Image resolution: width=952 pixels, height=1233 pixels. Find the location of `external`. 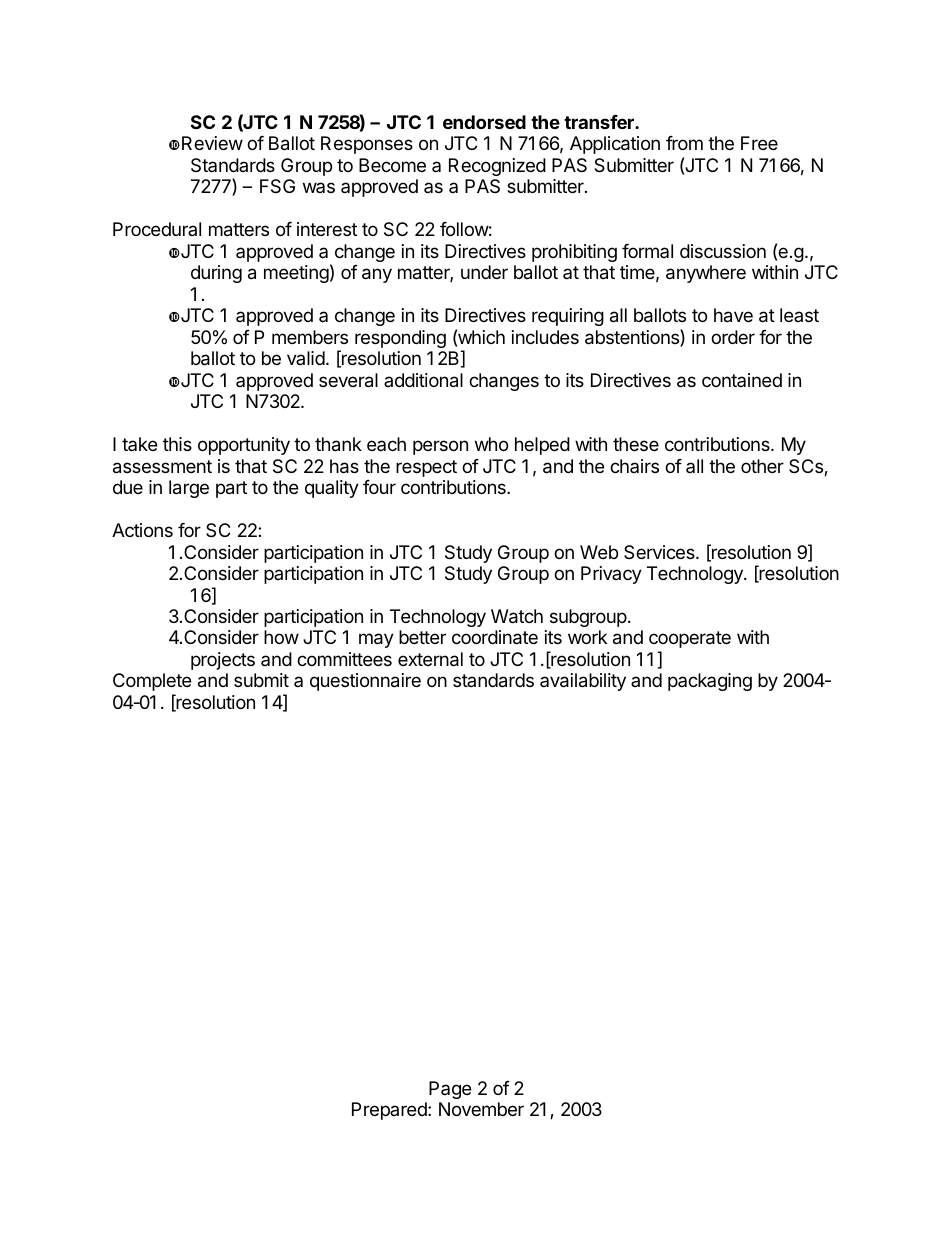

external is located at coordinates (430, 659).
